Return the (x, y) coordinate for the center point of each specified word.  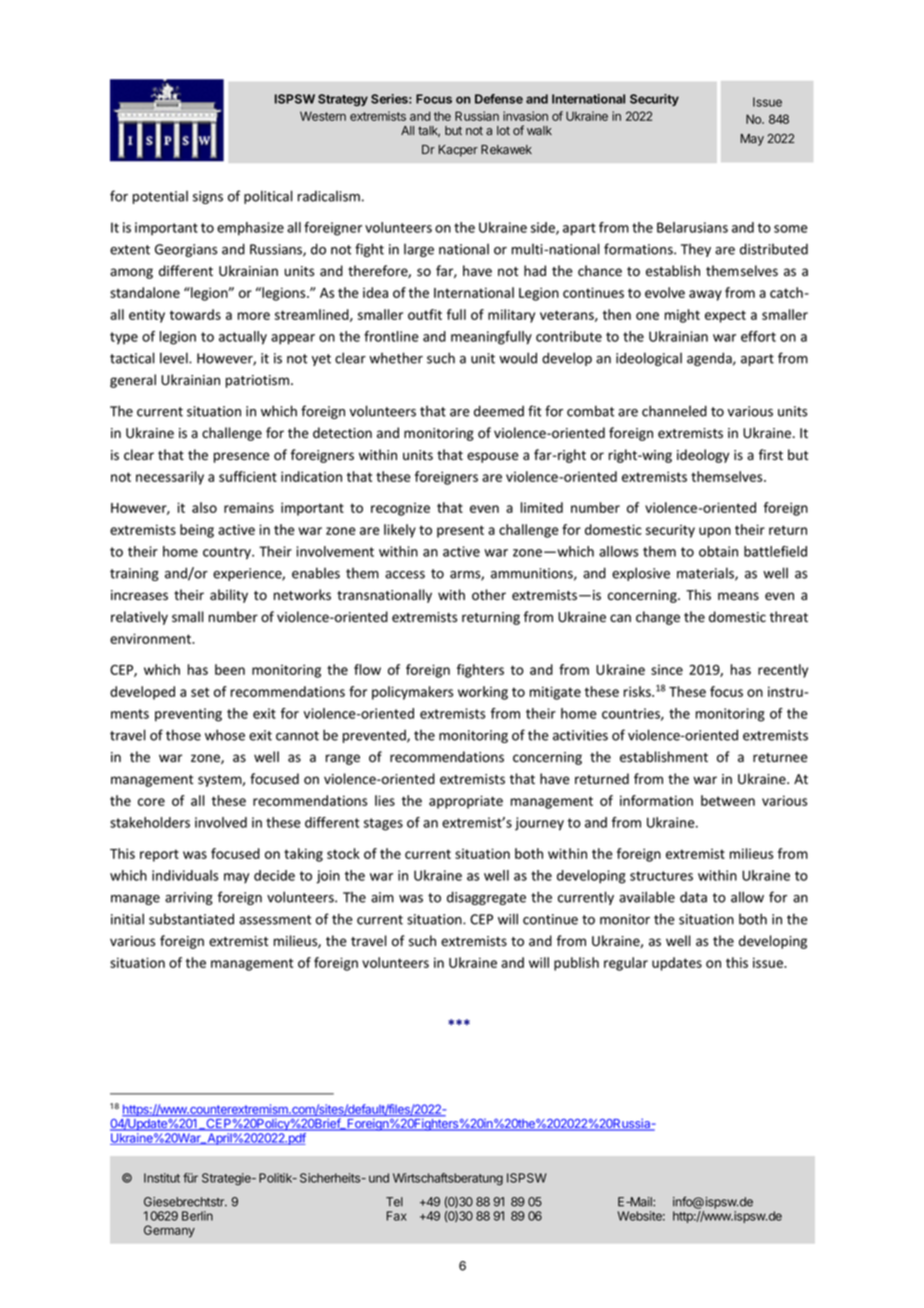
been (230, 669)
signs (208, 197)
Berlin (197, 1216)
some (791, 229)
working (483, 693)
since (667, 670)
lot (503, 130)
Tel (394, 1202)
